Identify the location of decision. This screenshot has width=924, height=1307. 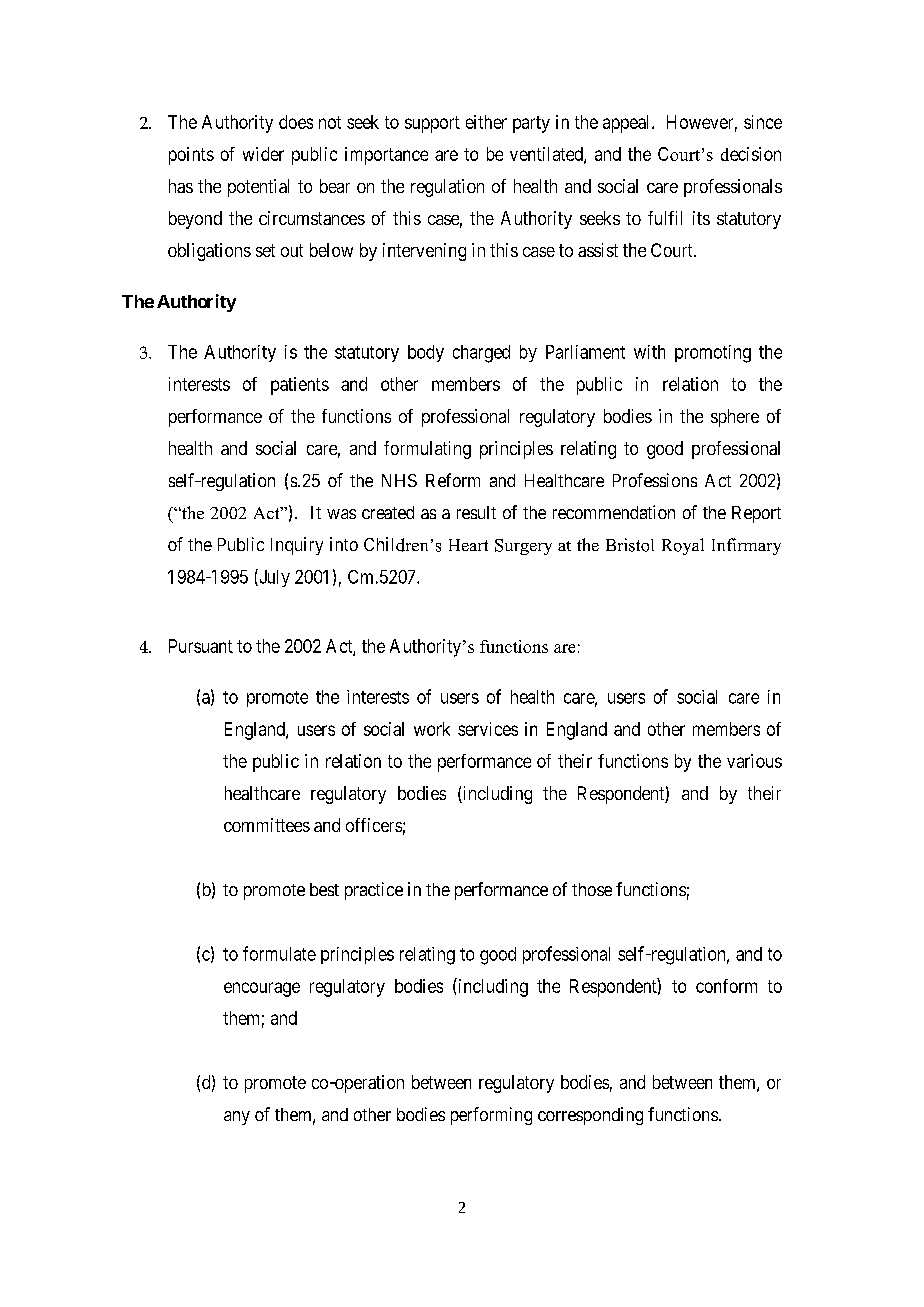
(751, 154).
